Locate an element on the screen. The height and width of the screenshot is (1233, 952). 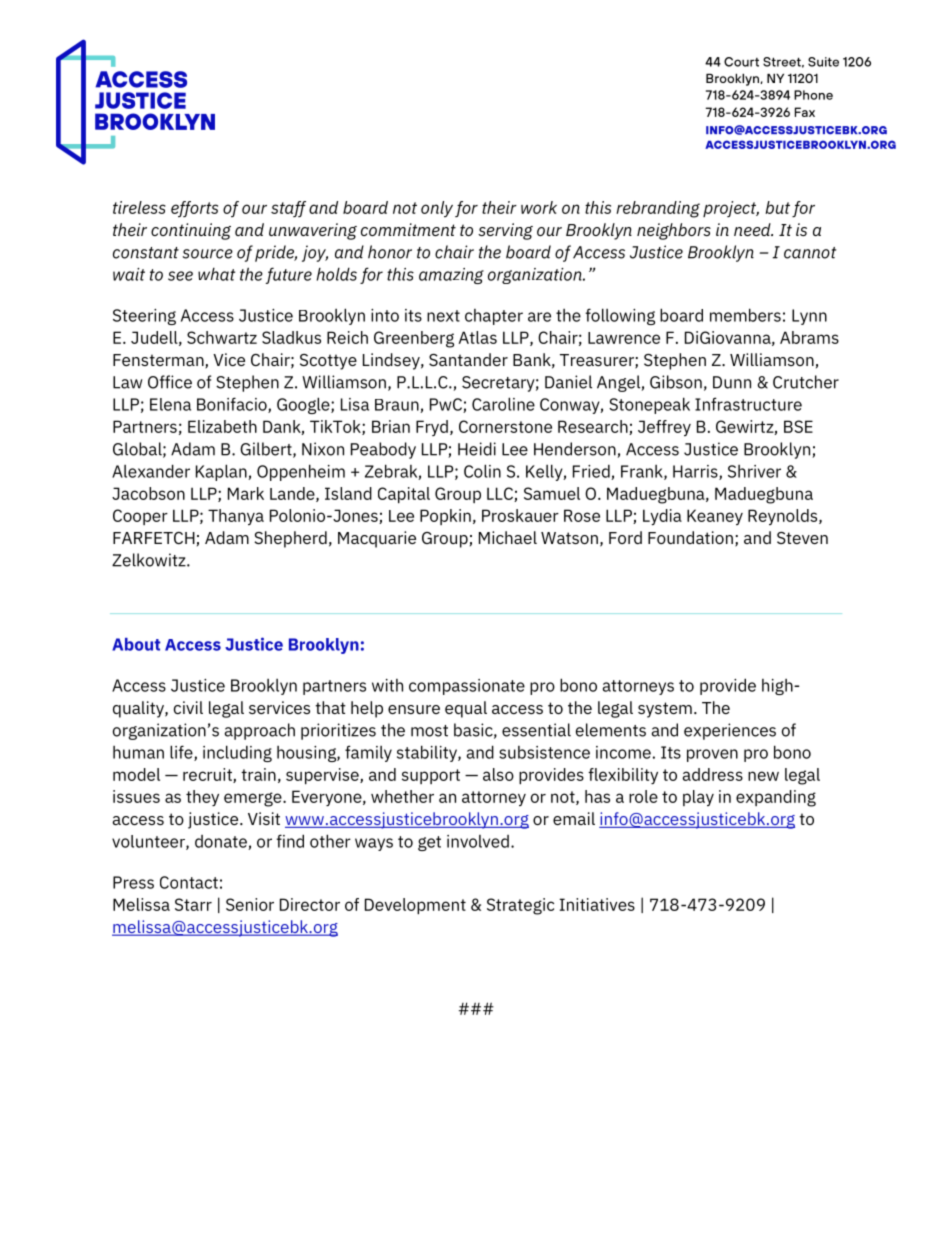
Strategic is located at coordinates (520, 906).
